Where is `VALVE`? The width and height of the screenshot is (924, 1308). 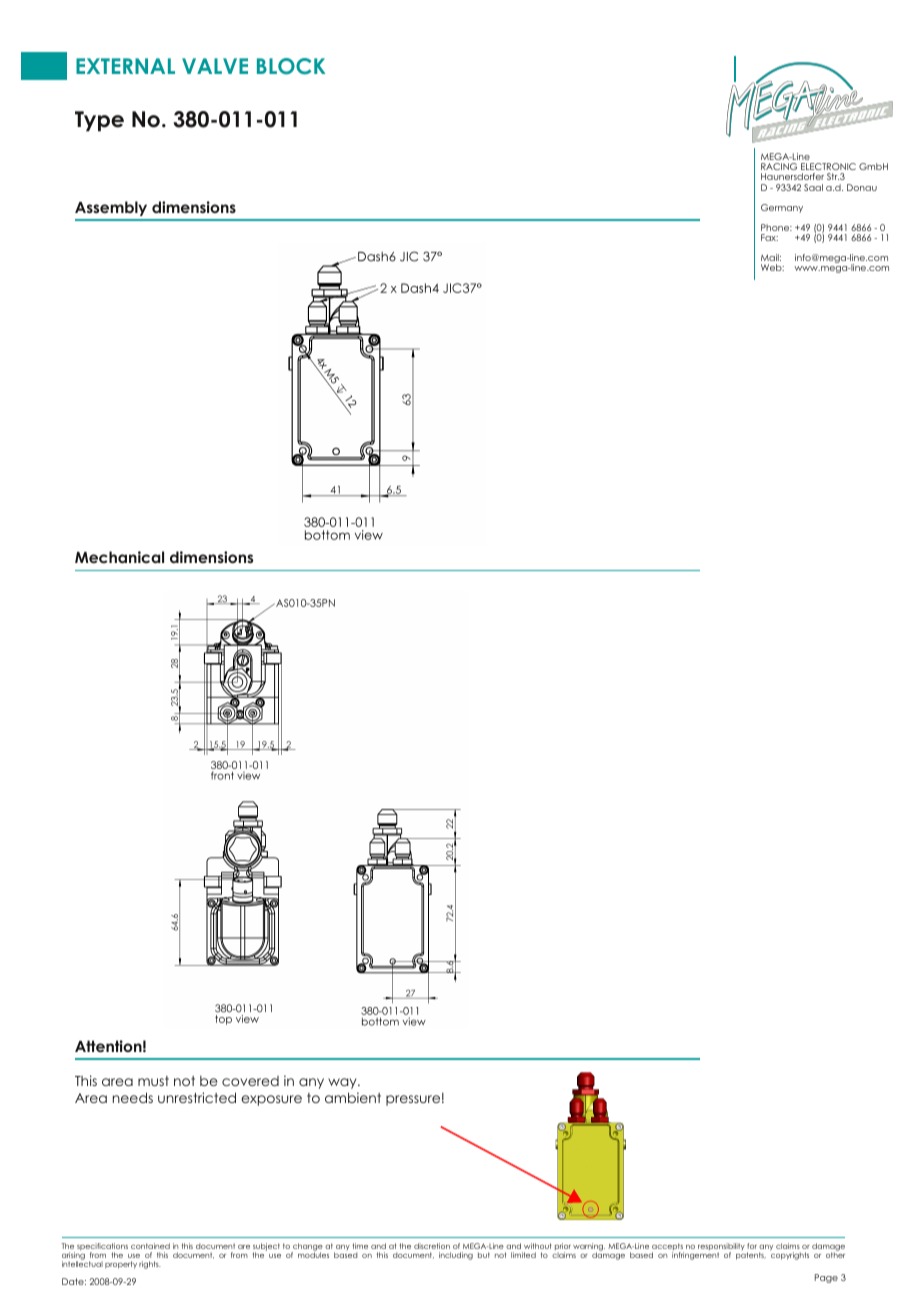
VALVE is located at coordinates (215, 66).
